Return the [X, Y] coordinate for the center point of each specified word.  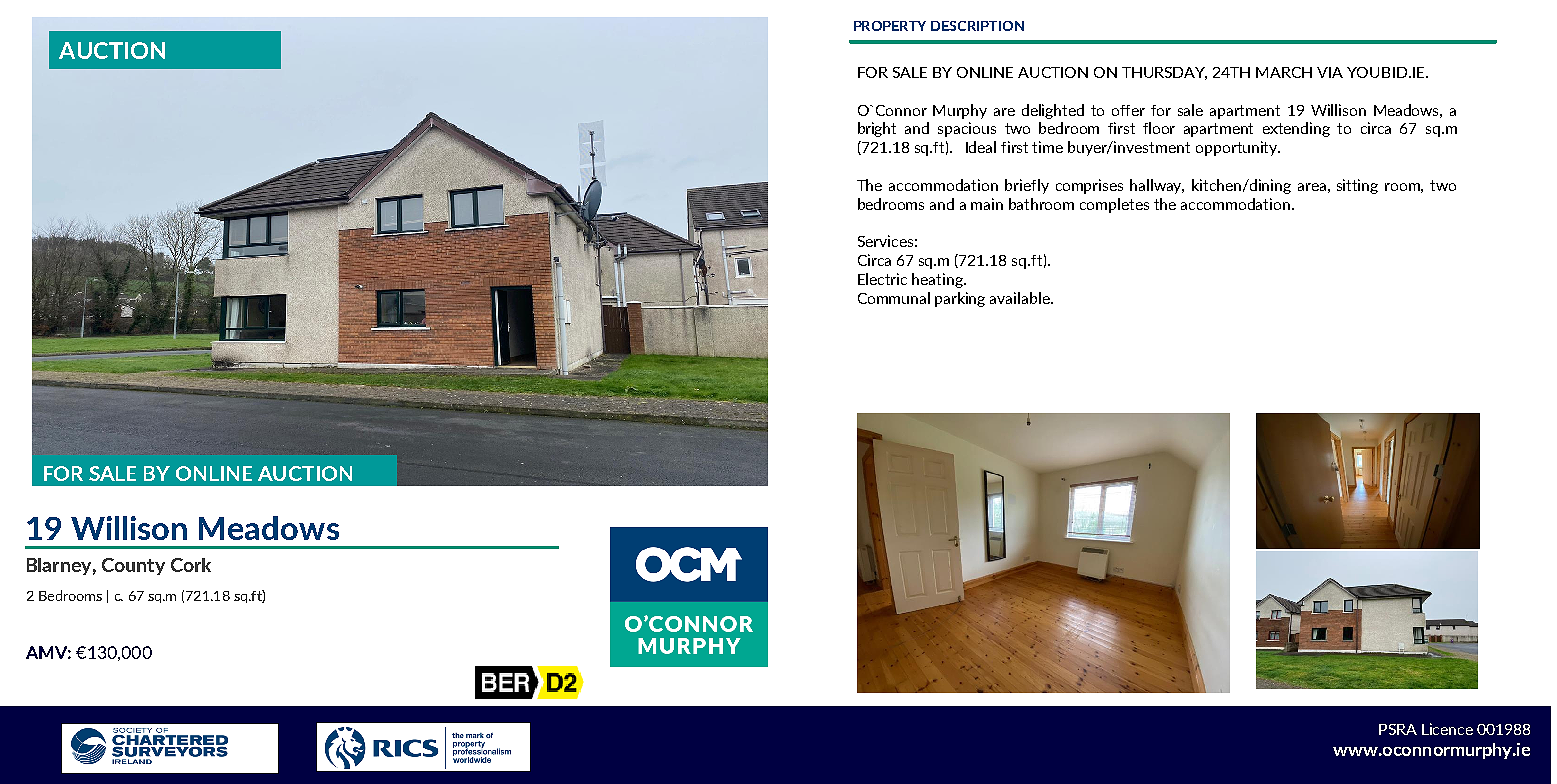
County [133, 566]
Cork [191, 565]
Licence [1447, 729]
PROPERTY [890, 26]
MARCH [1284, 72]
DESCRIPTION [977, 26]
